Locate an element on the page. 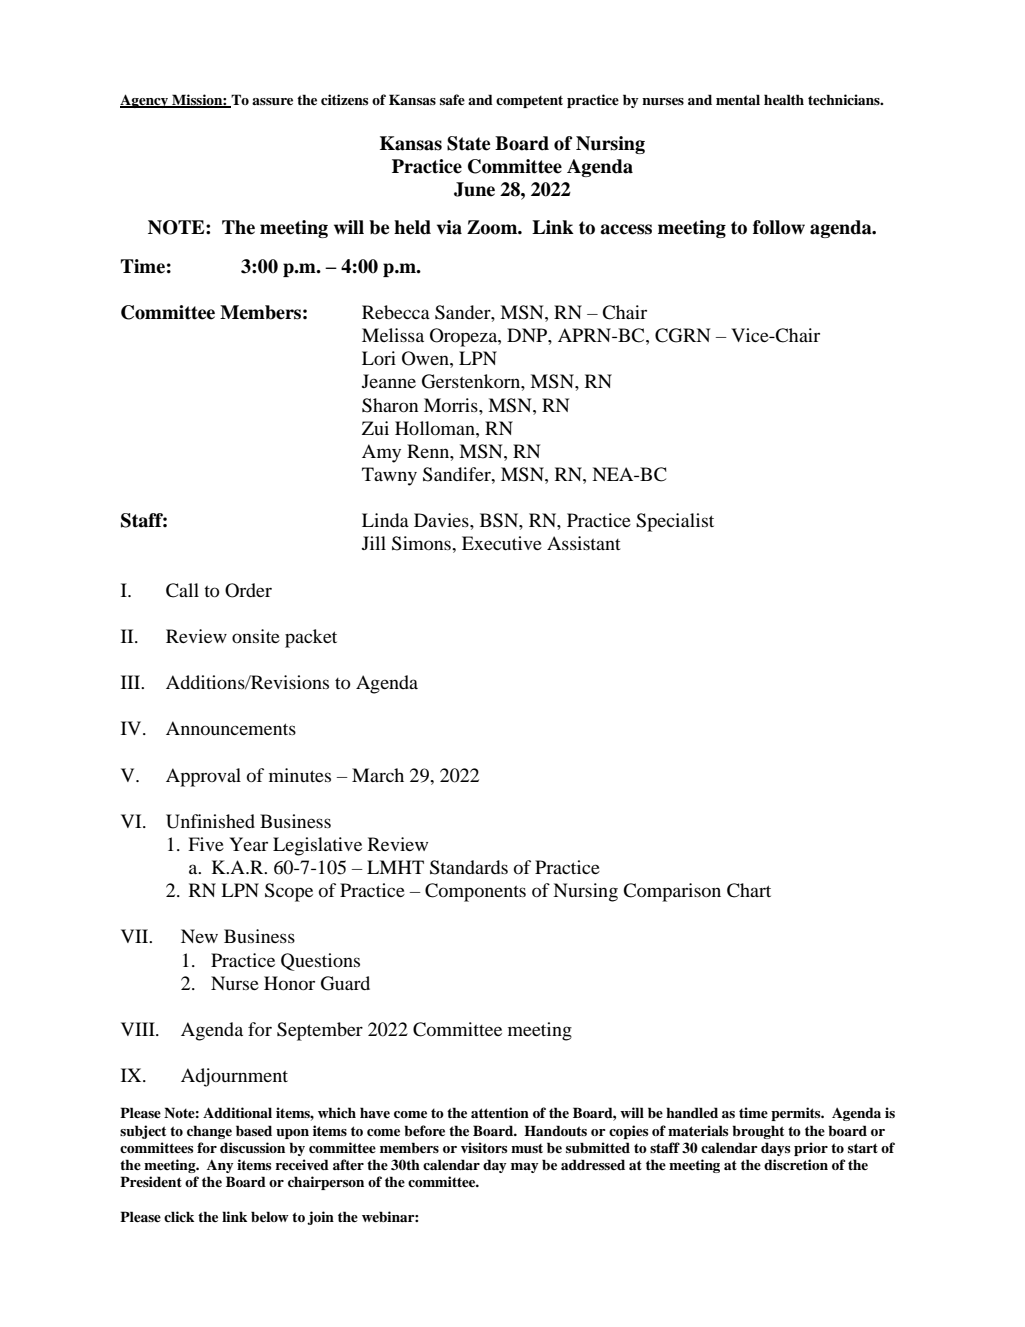 The width and height of the document is (1025, 1327). State is located at coordinates (468, 143).
